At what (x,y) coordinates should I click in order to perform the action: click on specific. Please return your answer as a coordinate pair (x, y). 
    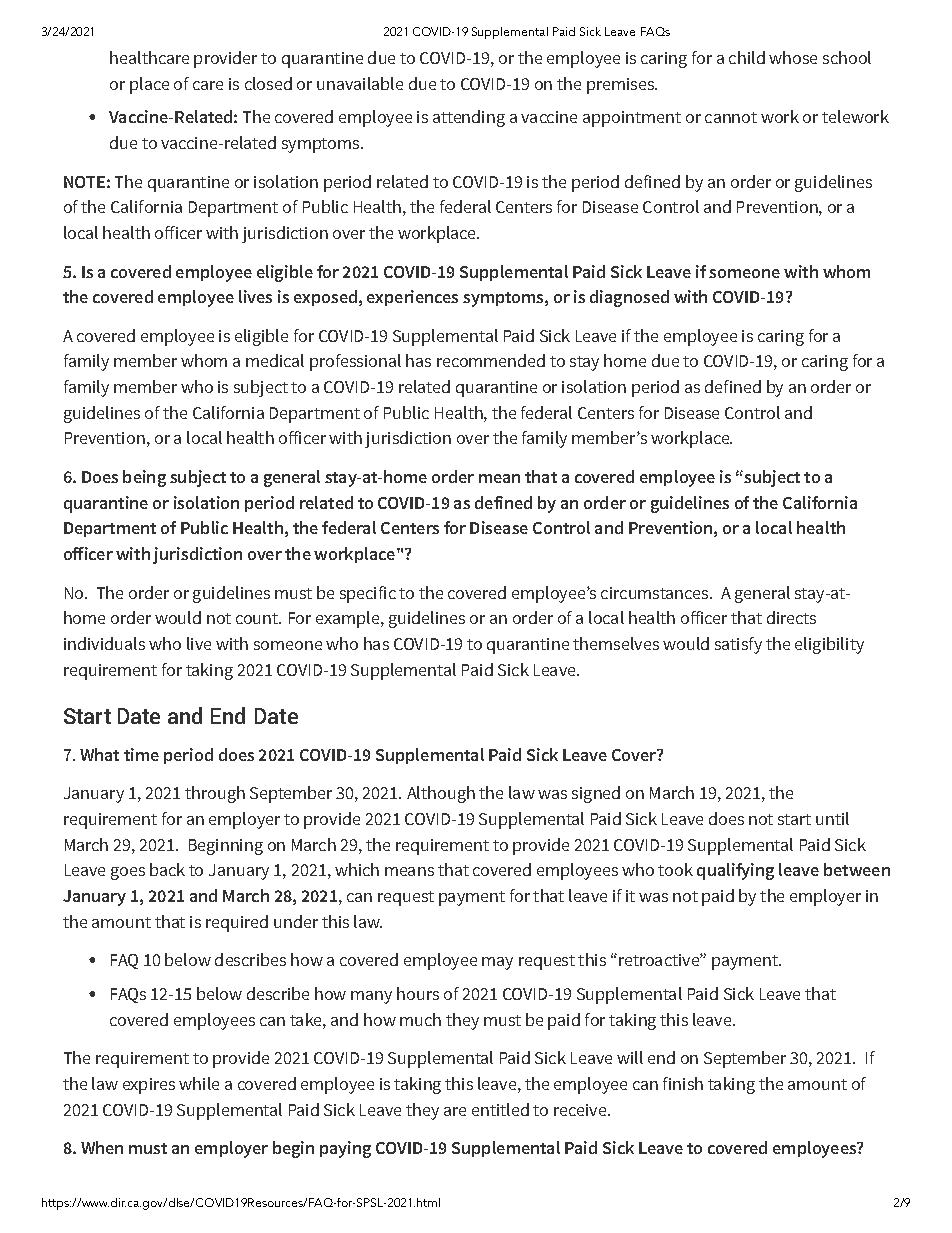
    Looking at the image, I should click on (368, 594).
